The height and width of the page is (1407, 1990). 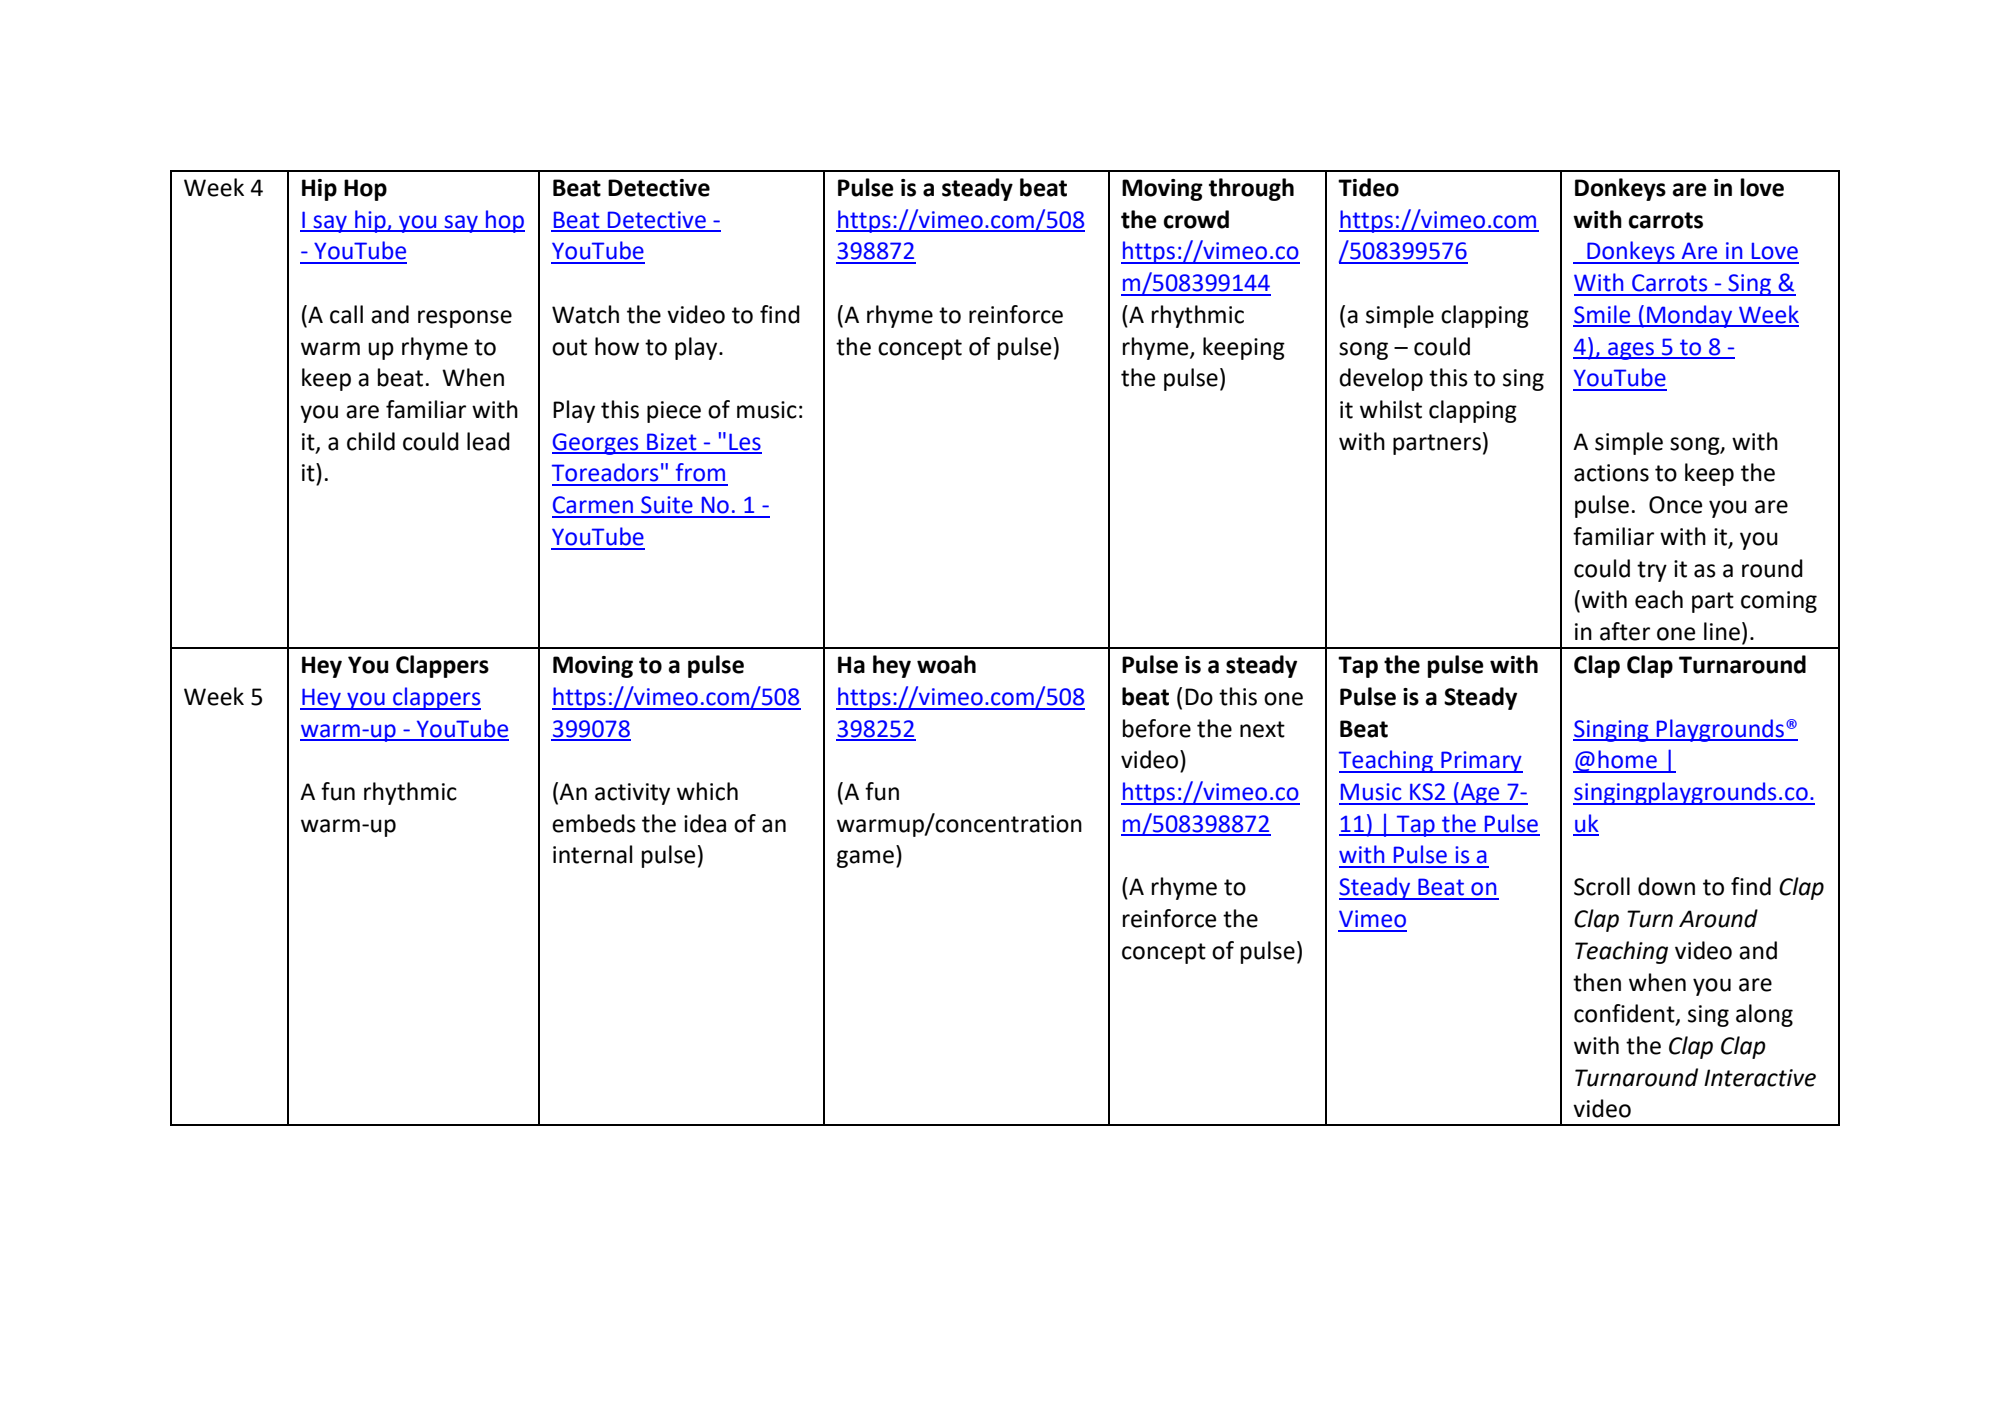 I want to click on before, so click(x=1157, y=728).
